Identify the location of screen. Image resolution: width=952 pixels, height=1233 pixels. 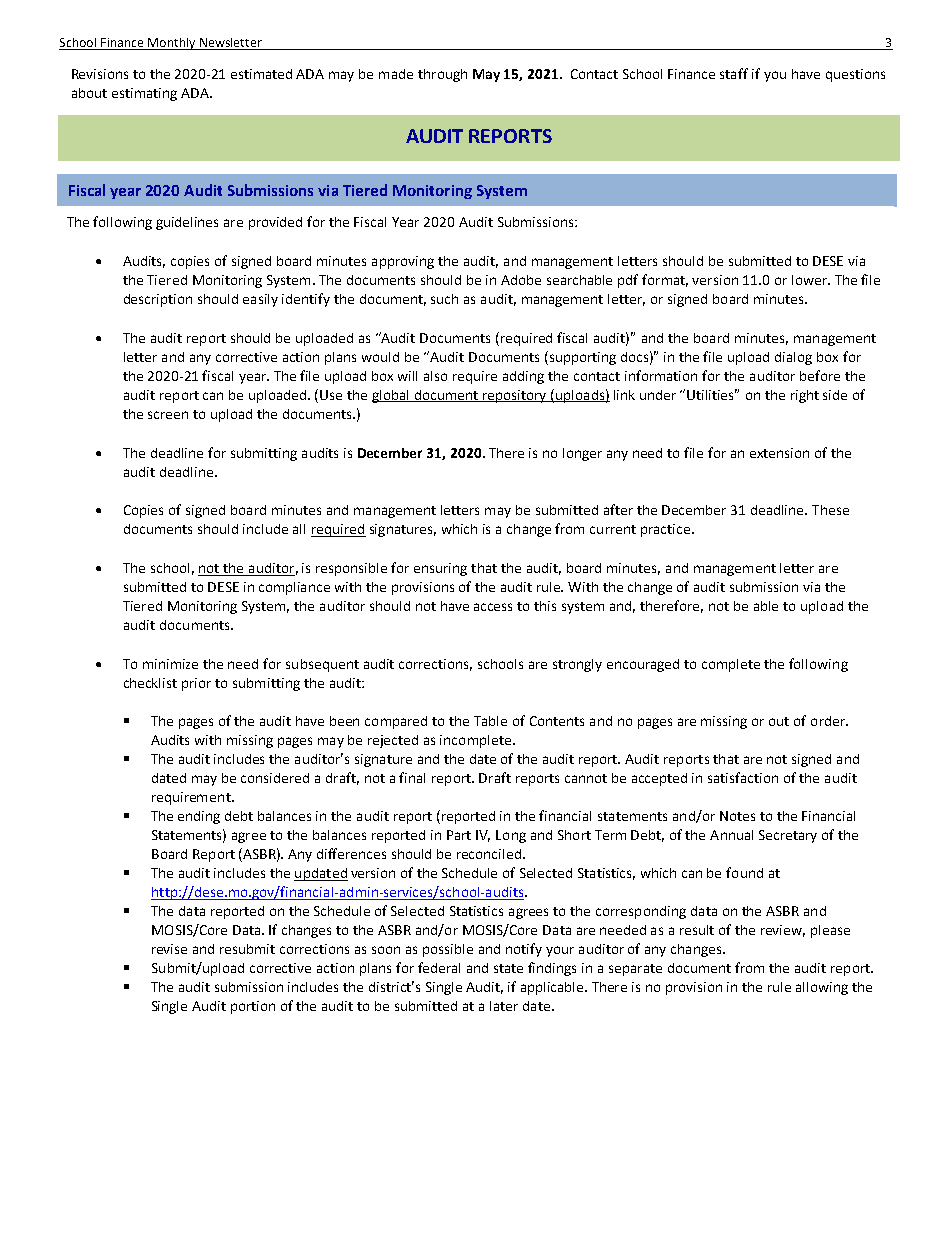
(168, 415).
